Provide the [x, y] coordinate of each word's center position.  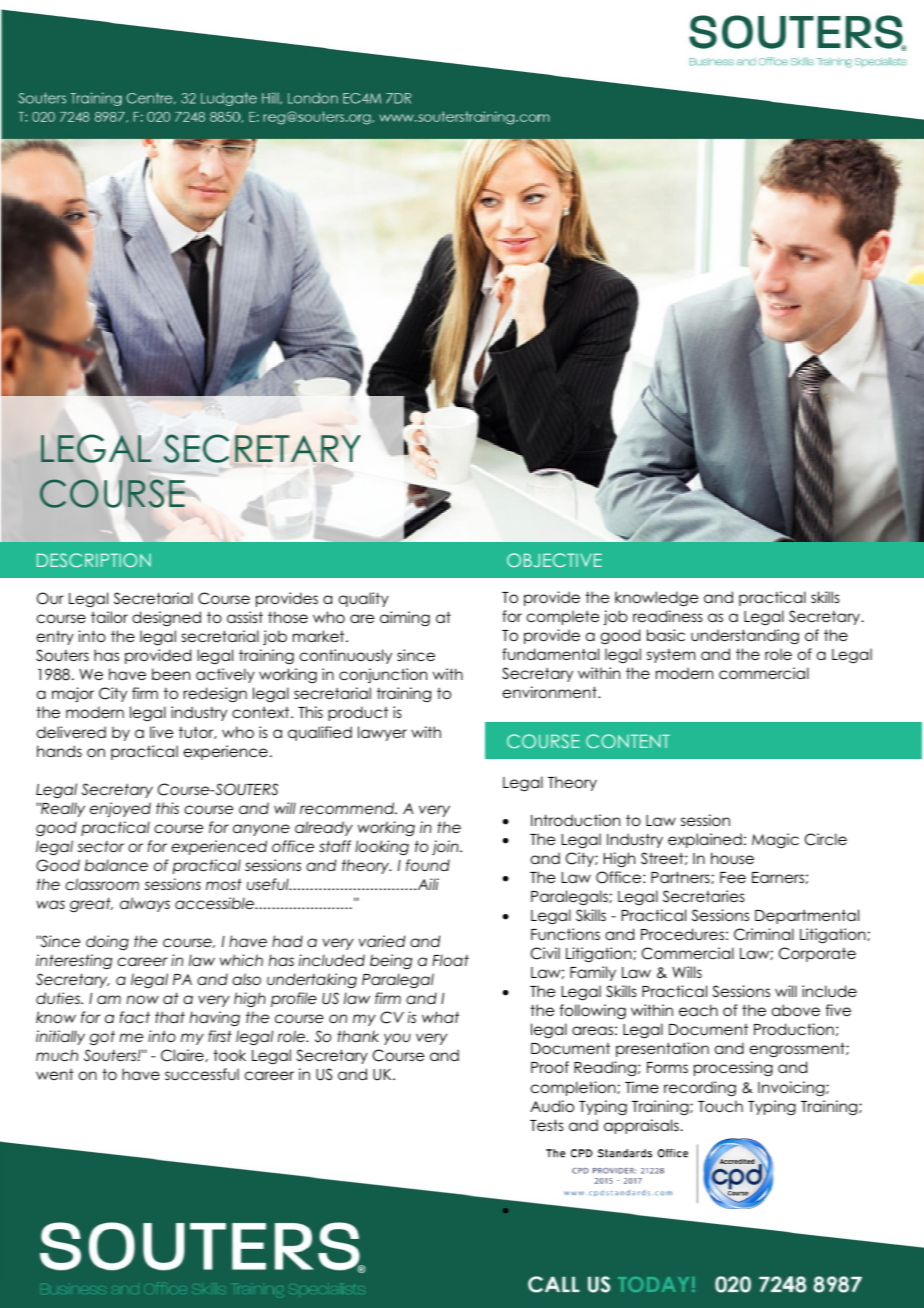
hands [59, 751]
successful [202, 1074]
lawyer [382, 733]
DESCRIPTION [94, 560]
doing [107, 942]
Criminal [764, 934]
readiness [668, 616]
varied [382, 941]
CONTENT [628, 741]
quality [364, 599]
